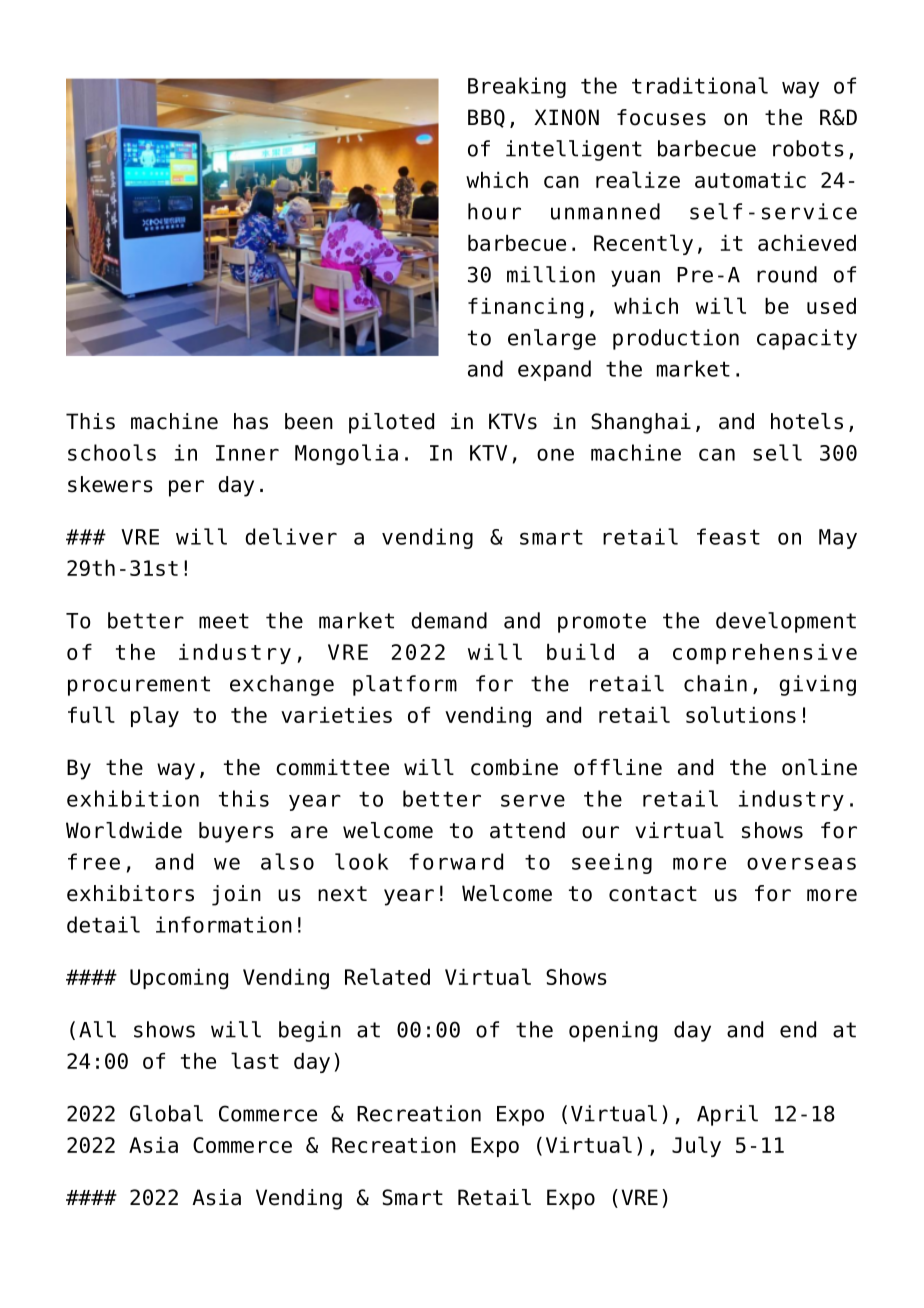 The image size is (924, 1308). What do you see at coordinates (486, 118) in the screenshot?
I see `BBQ` at bounding box center [486, 118].
